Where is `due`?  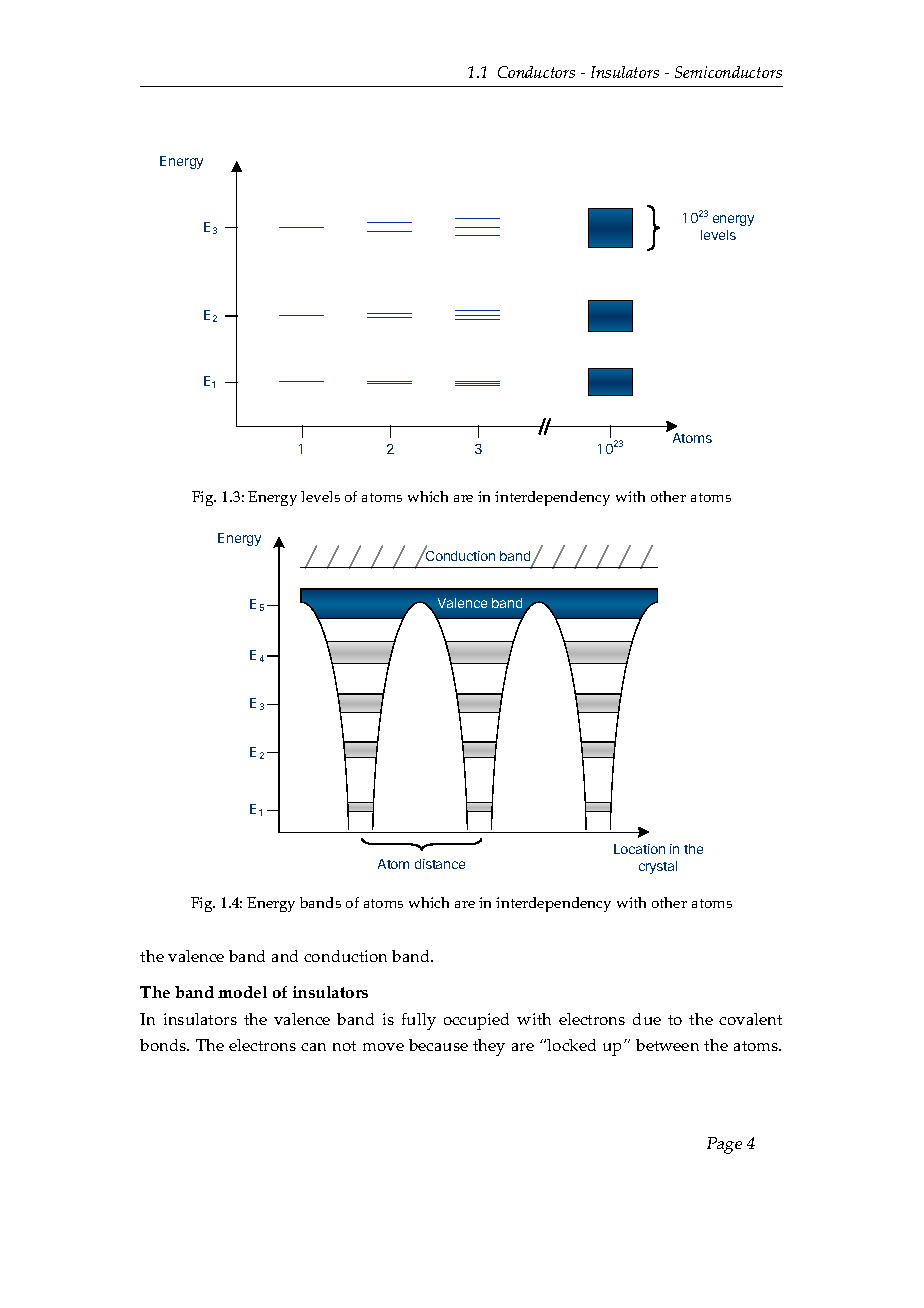
due is located at coordinates (647, 1019).
